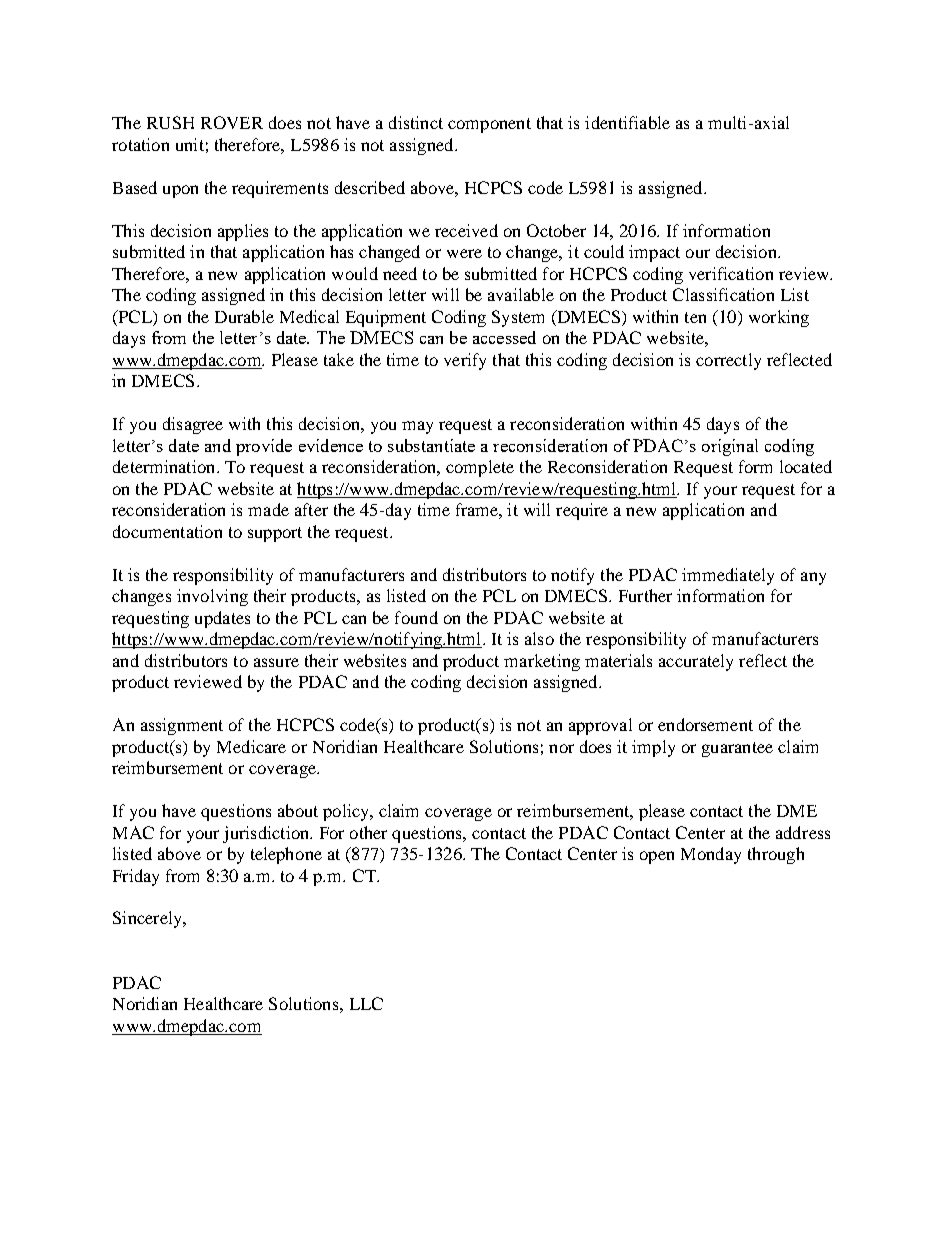 Image resolution: width=952 pixels, height=1233 pixels. Describe the element at coordinates (190, 144) in the document. I see `unit` at that location.
